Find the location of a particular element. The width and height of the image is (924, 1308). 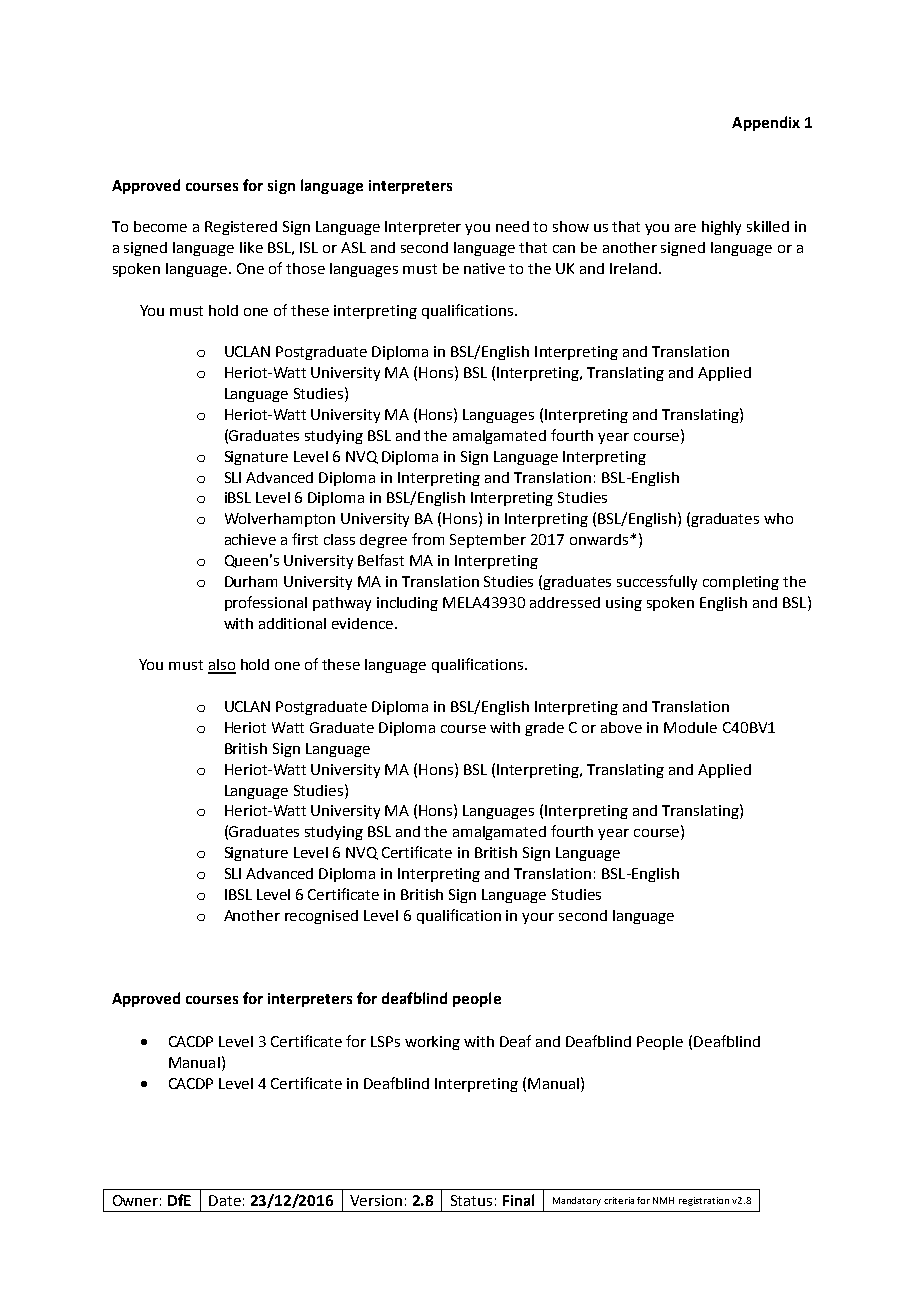

completing is located at coordinates (741, 583).
